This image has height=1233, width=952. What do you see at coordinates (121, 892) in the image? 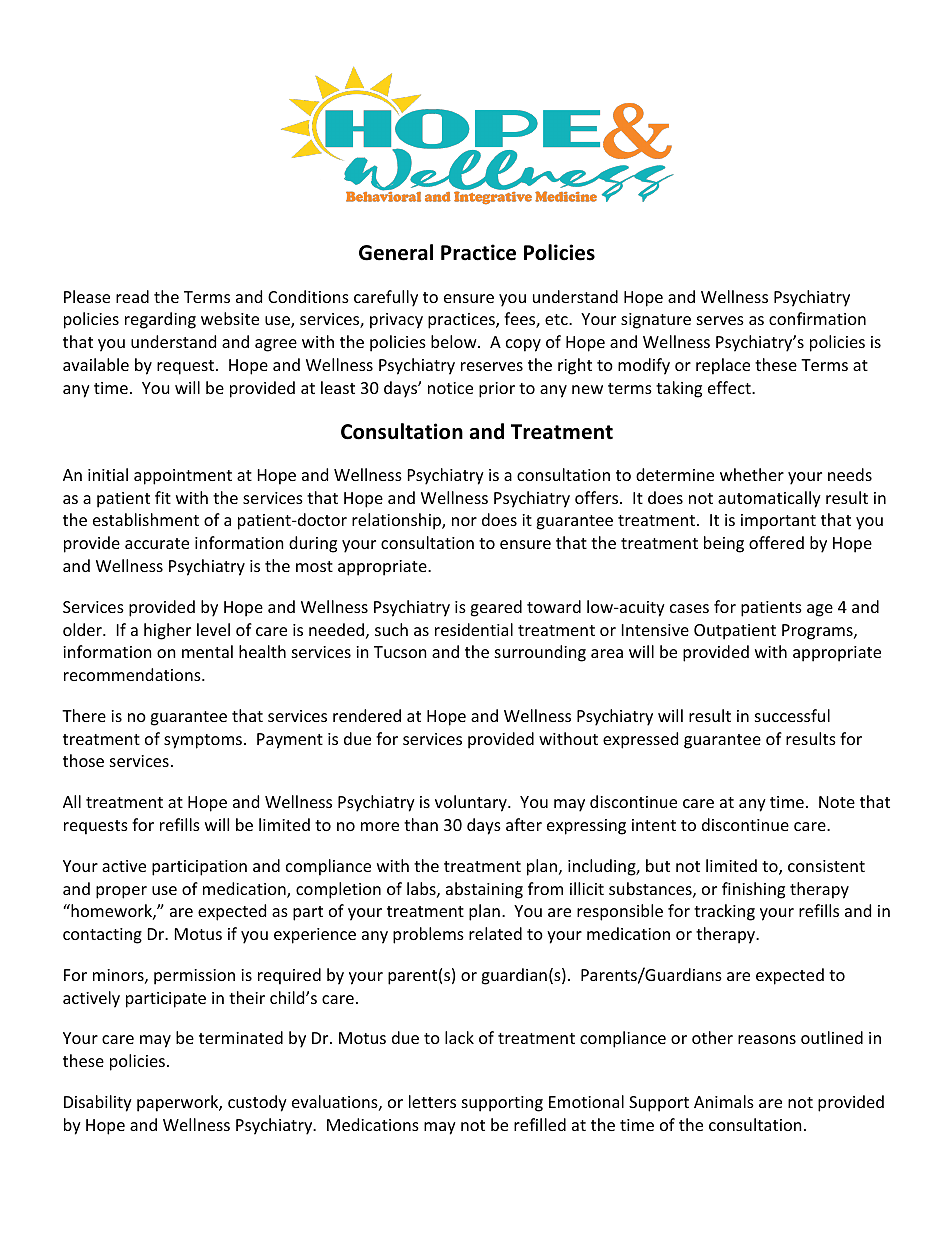
I see `proper` at bounding box center [121, 892].
